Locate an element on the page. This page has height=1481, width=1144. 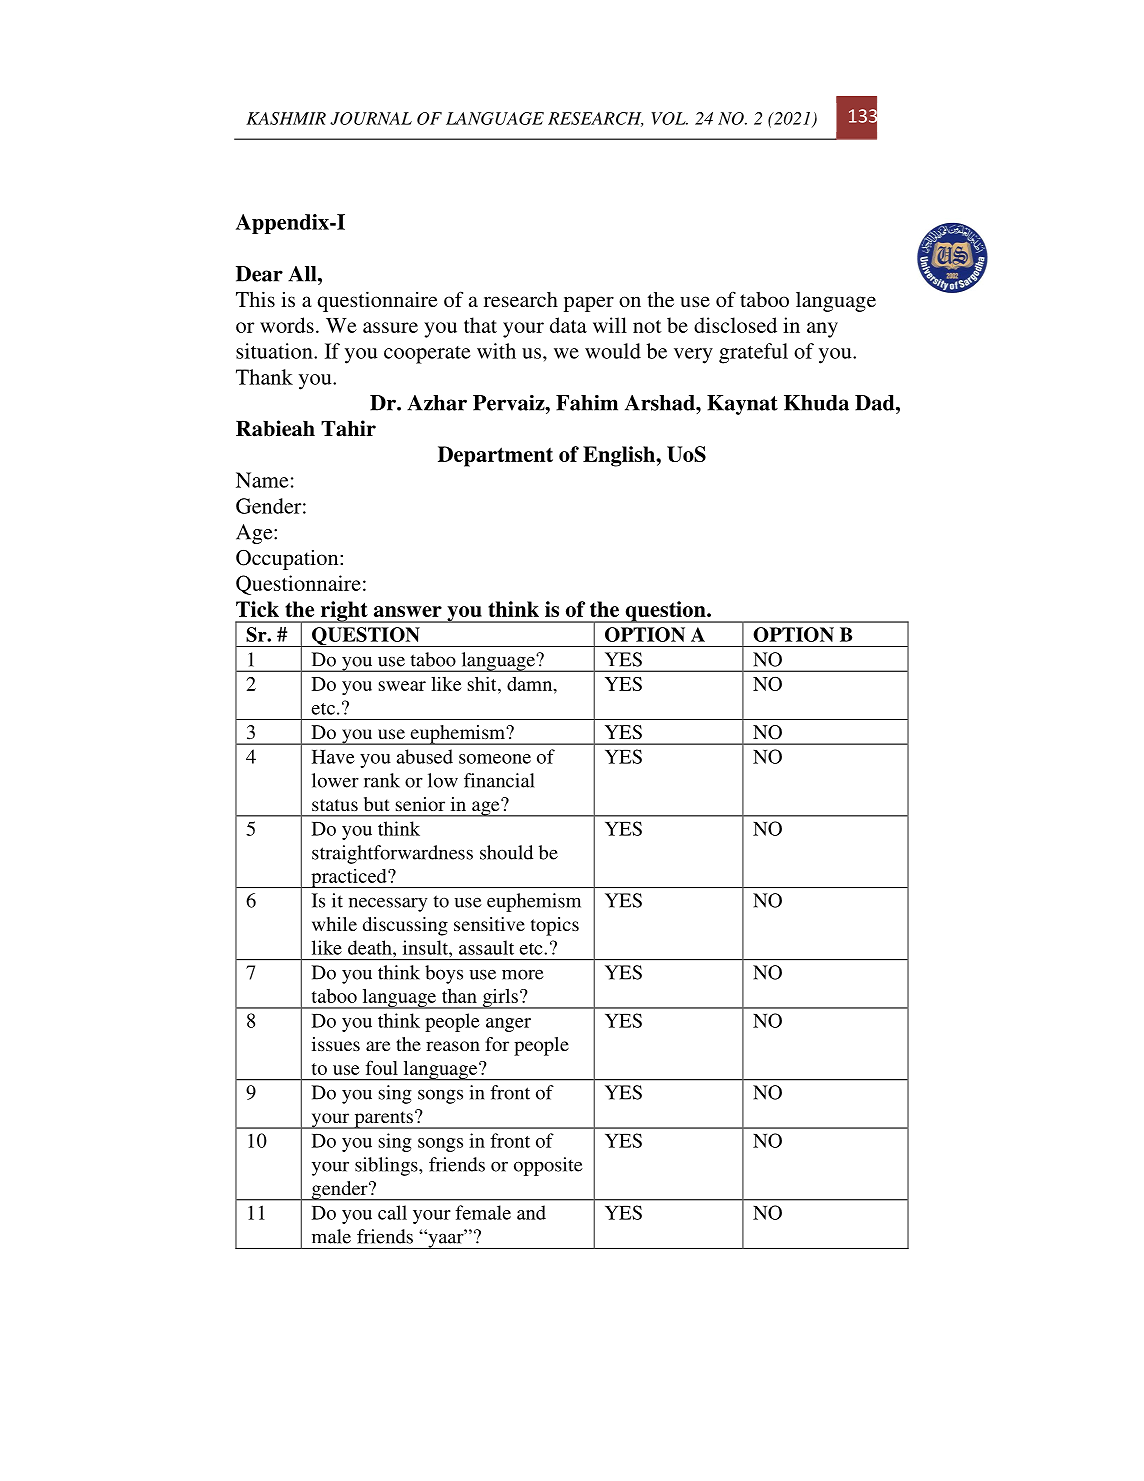
siblings is located at coordinates (387, 1166).
